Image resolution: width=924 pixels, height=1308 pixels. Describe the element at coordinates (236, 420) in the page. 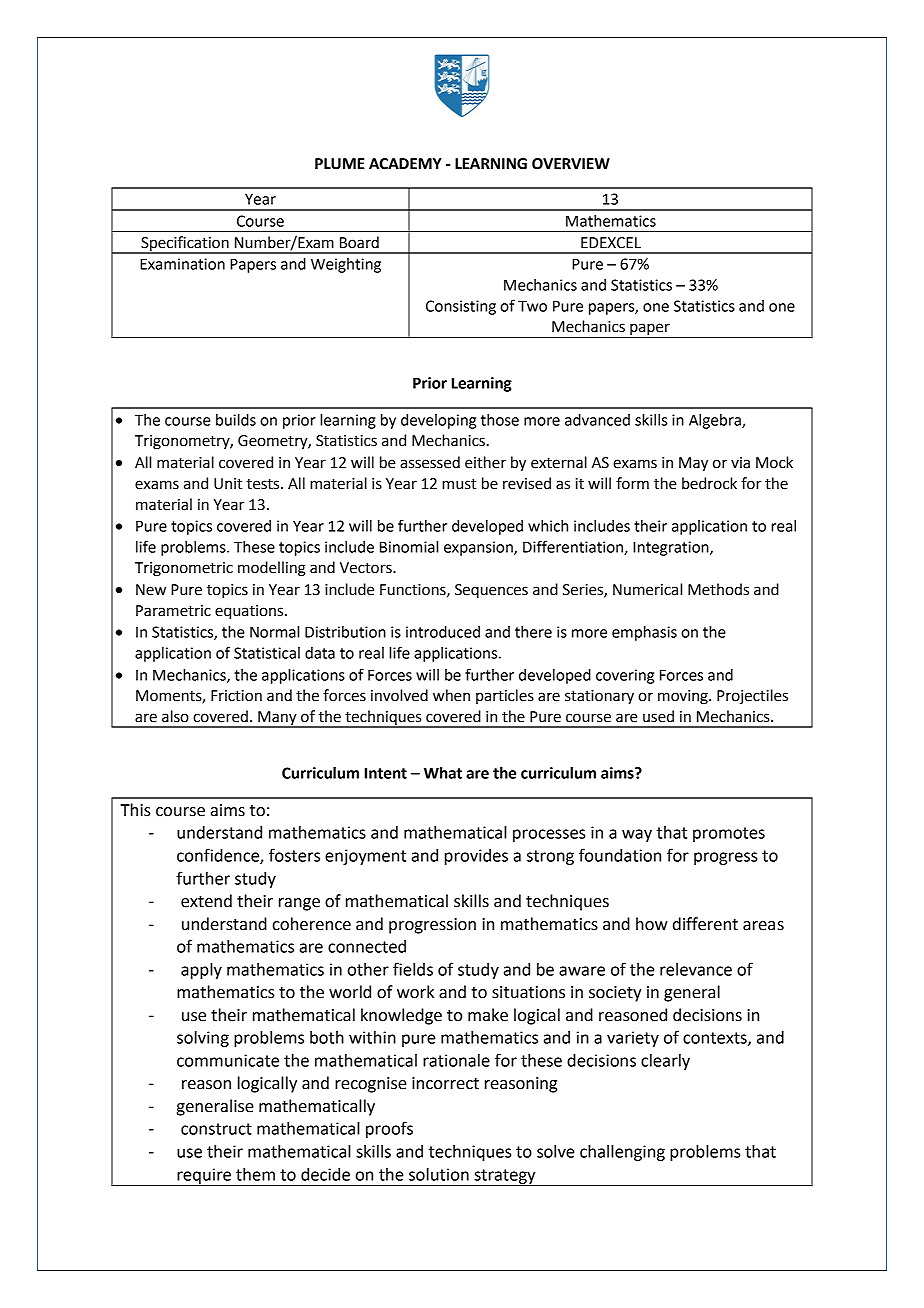

I see `builds` at that location.
